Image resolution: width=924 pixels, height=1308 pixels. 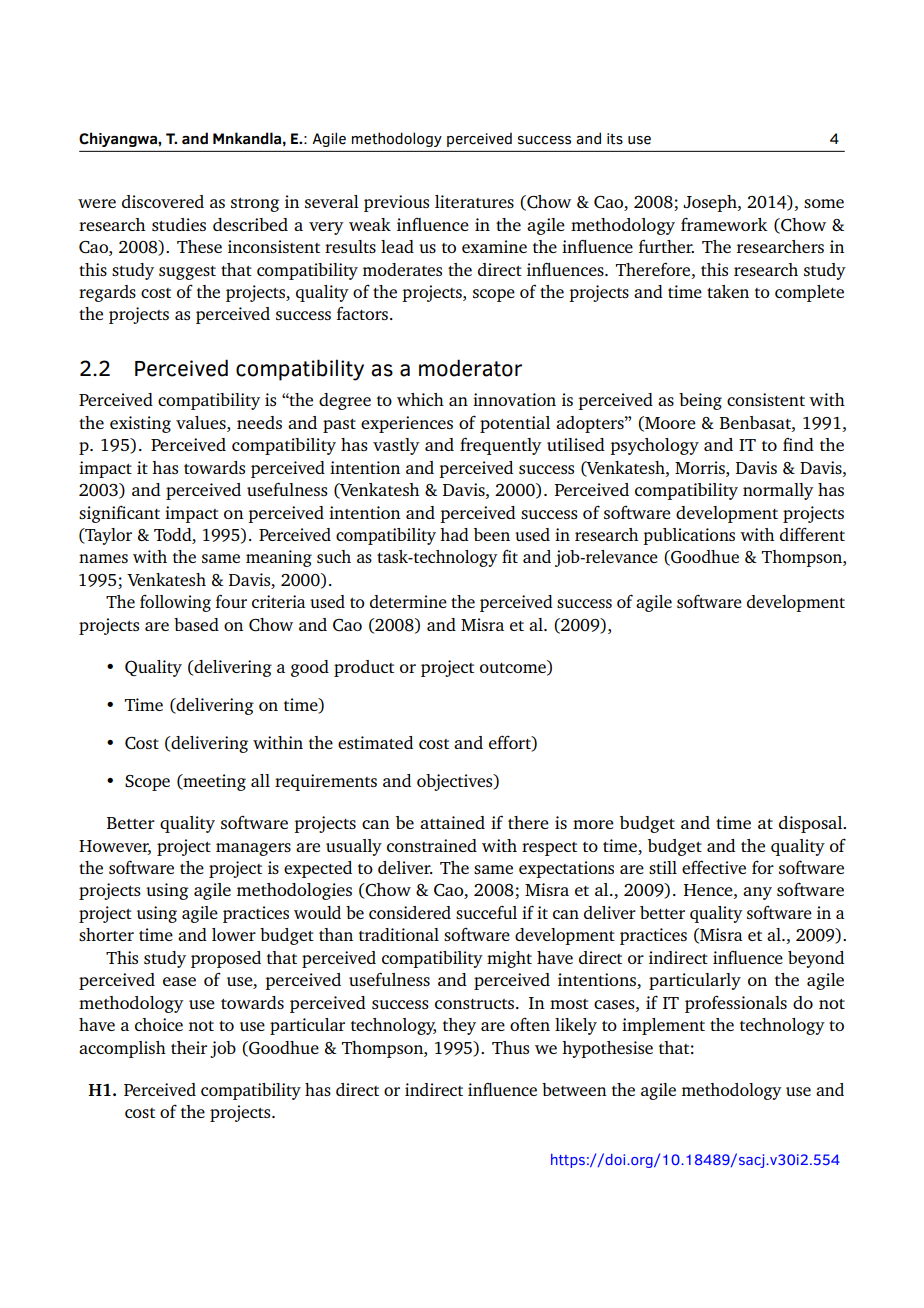 What do you see at coordinates (736, 1004) in the screenshot?
I see `professionals` at bounding box center [736, 1004].
